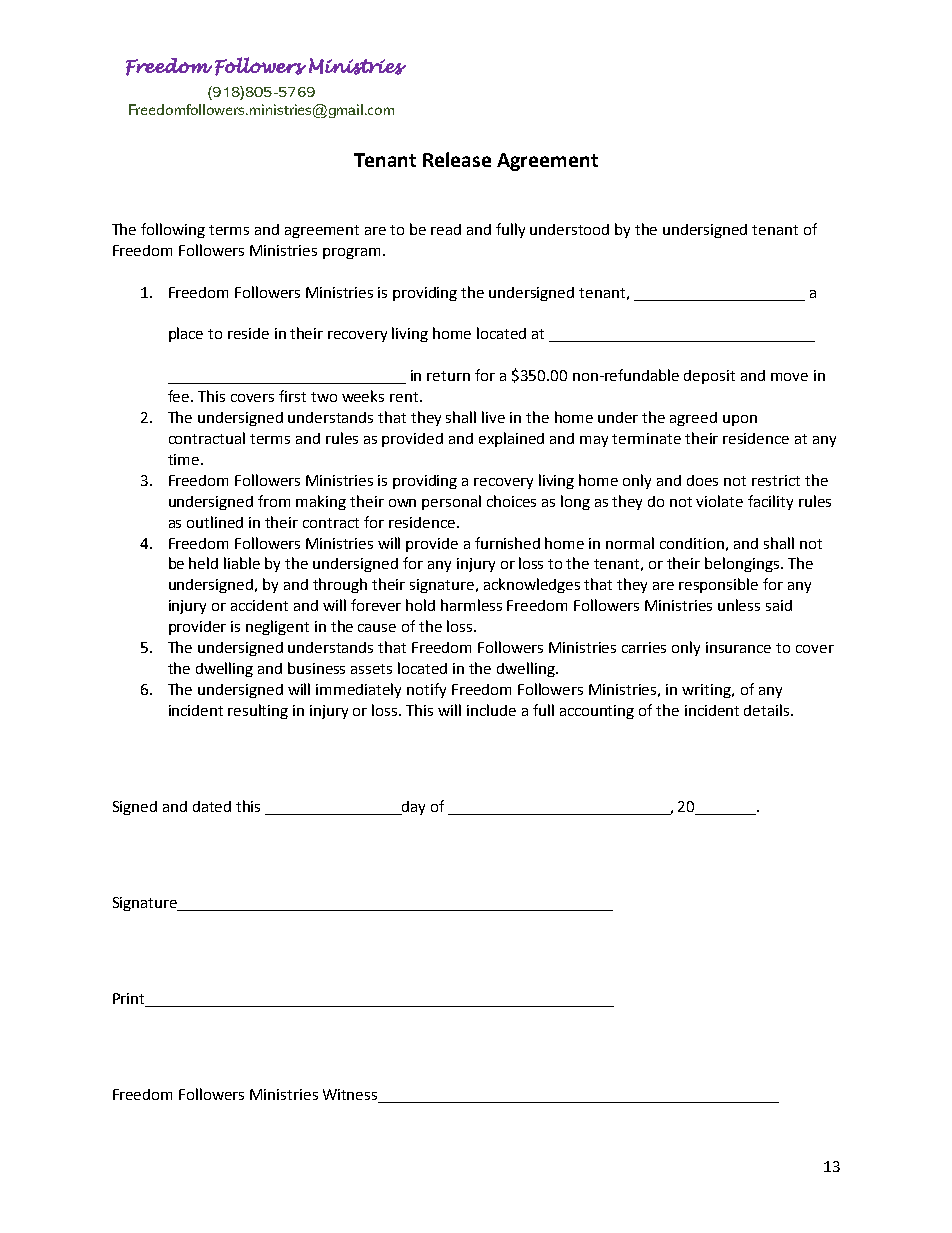 This screenshot has width=952, height=1233. I want to click on following, so click(173, 230).
